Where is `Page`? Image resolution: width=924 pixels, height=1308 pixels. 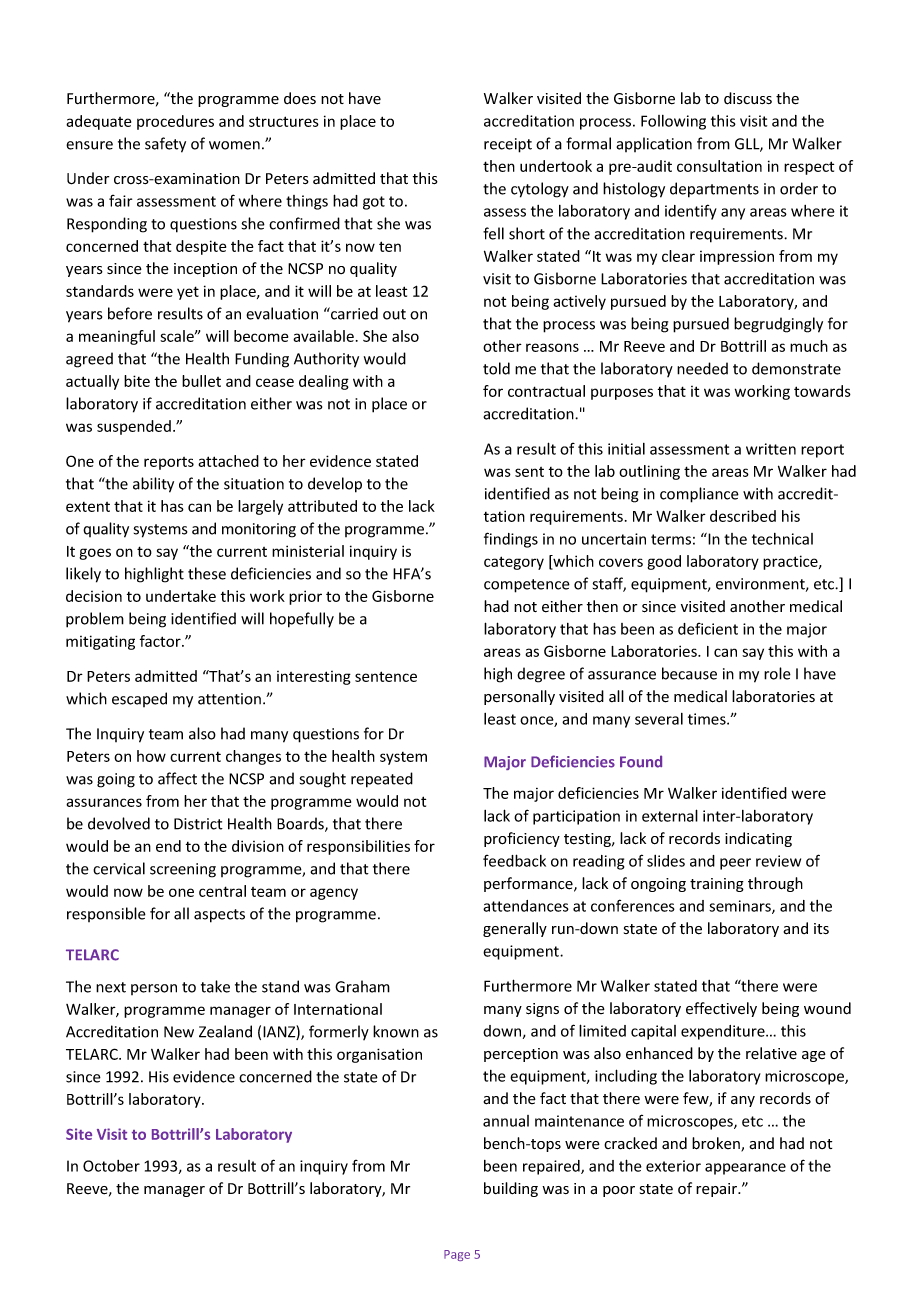 Page is located at coordinates (457, 1255).
